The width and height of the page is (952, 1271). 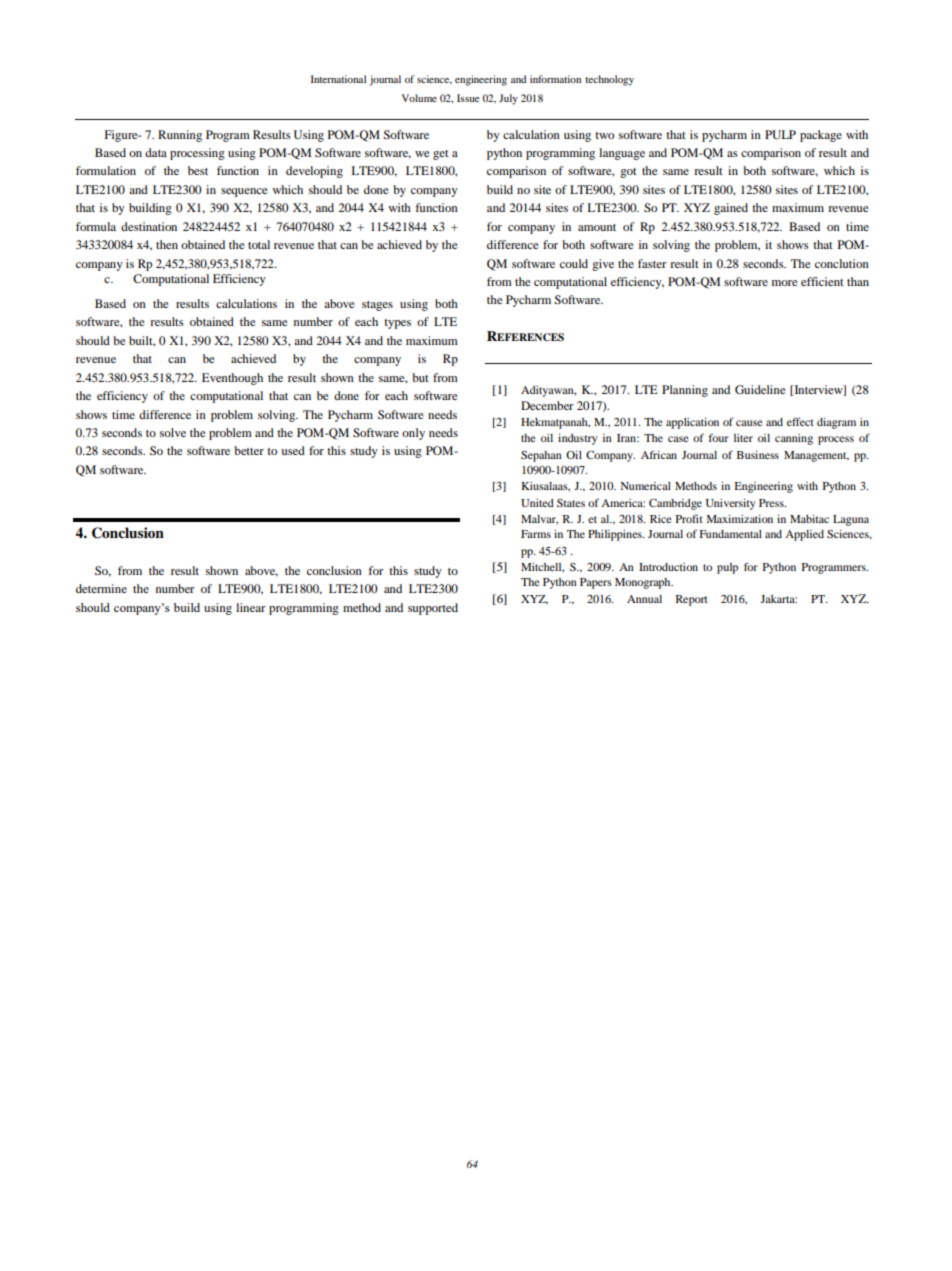 What do you see at coordinates (180, 136) in the page?
I see `Running` at bounding box center [180, 136].
